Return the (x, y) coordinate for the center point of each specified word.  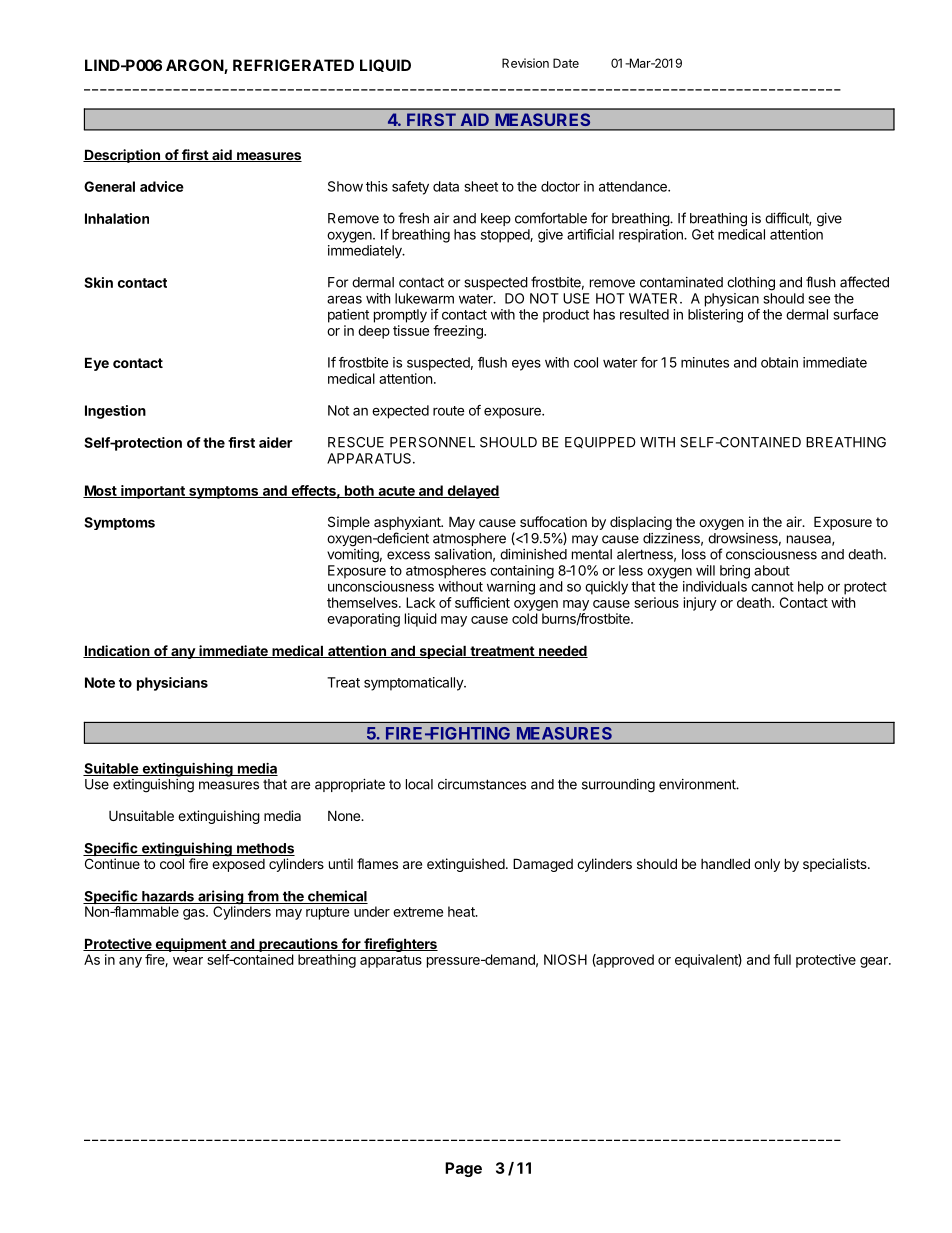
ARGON (195, 66)
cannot (772, 587)
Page (463, 1169)
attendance (634, 186)
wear (188, 961)
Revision (525, 63)
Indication (117, 651)
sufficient (482, 602)
